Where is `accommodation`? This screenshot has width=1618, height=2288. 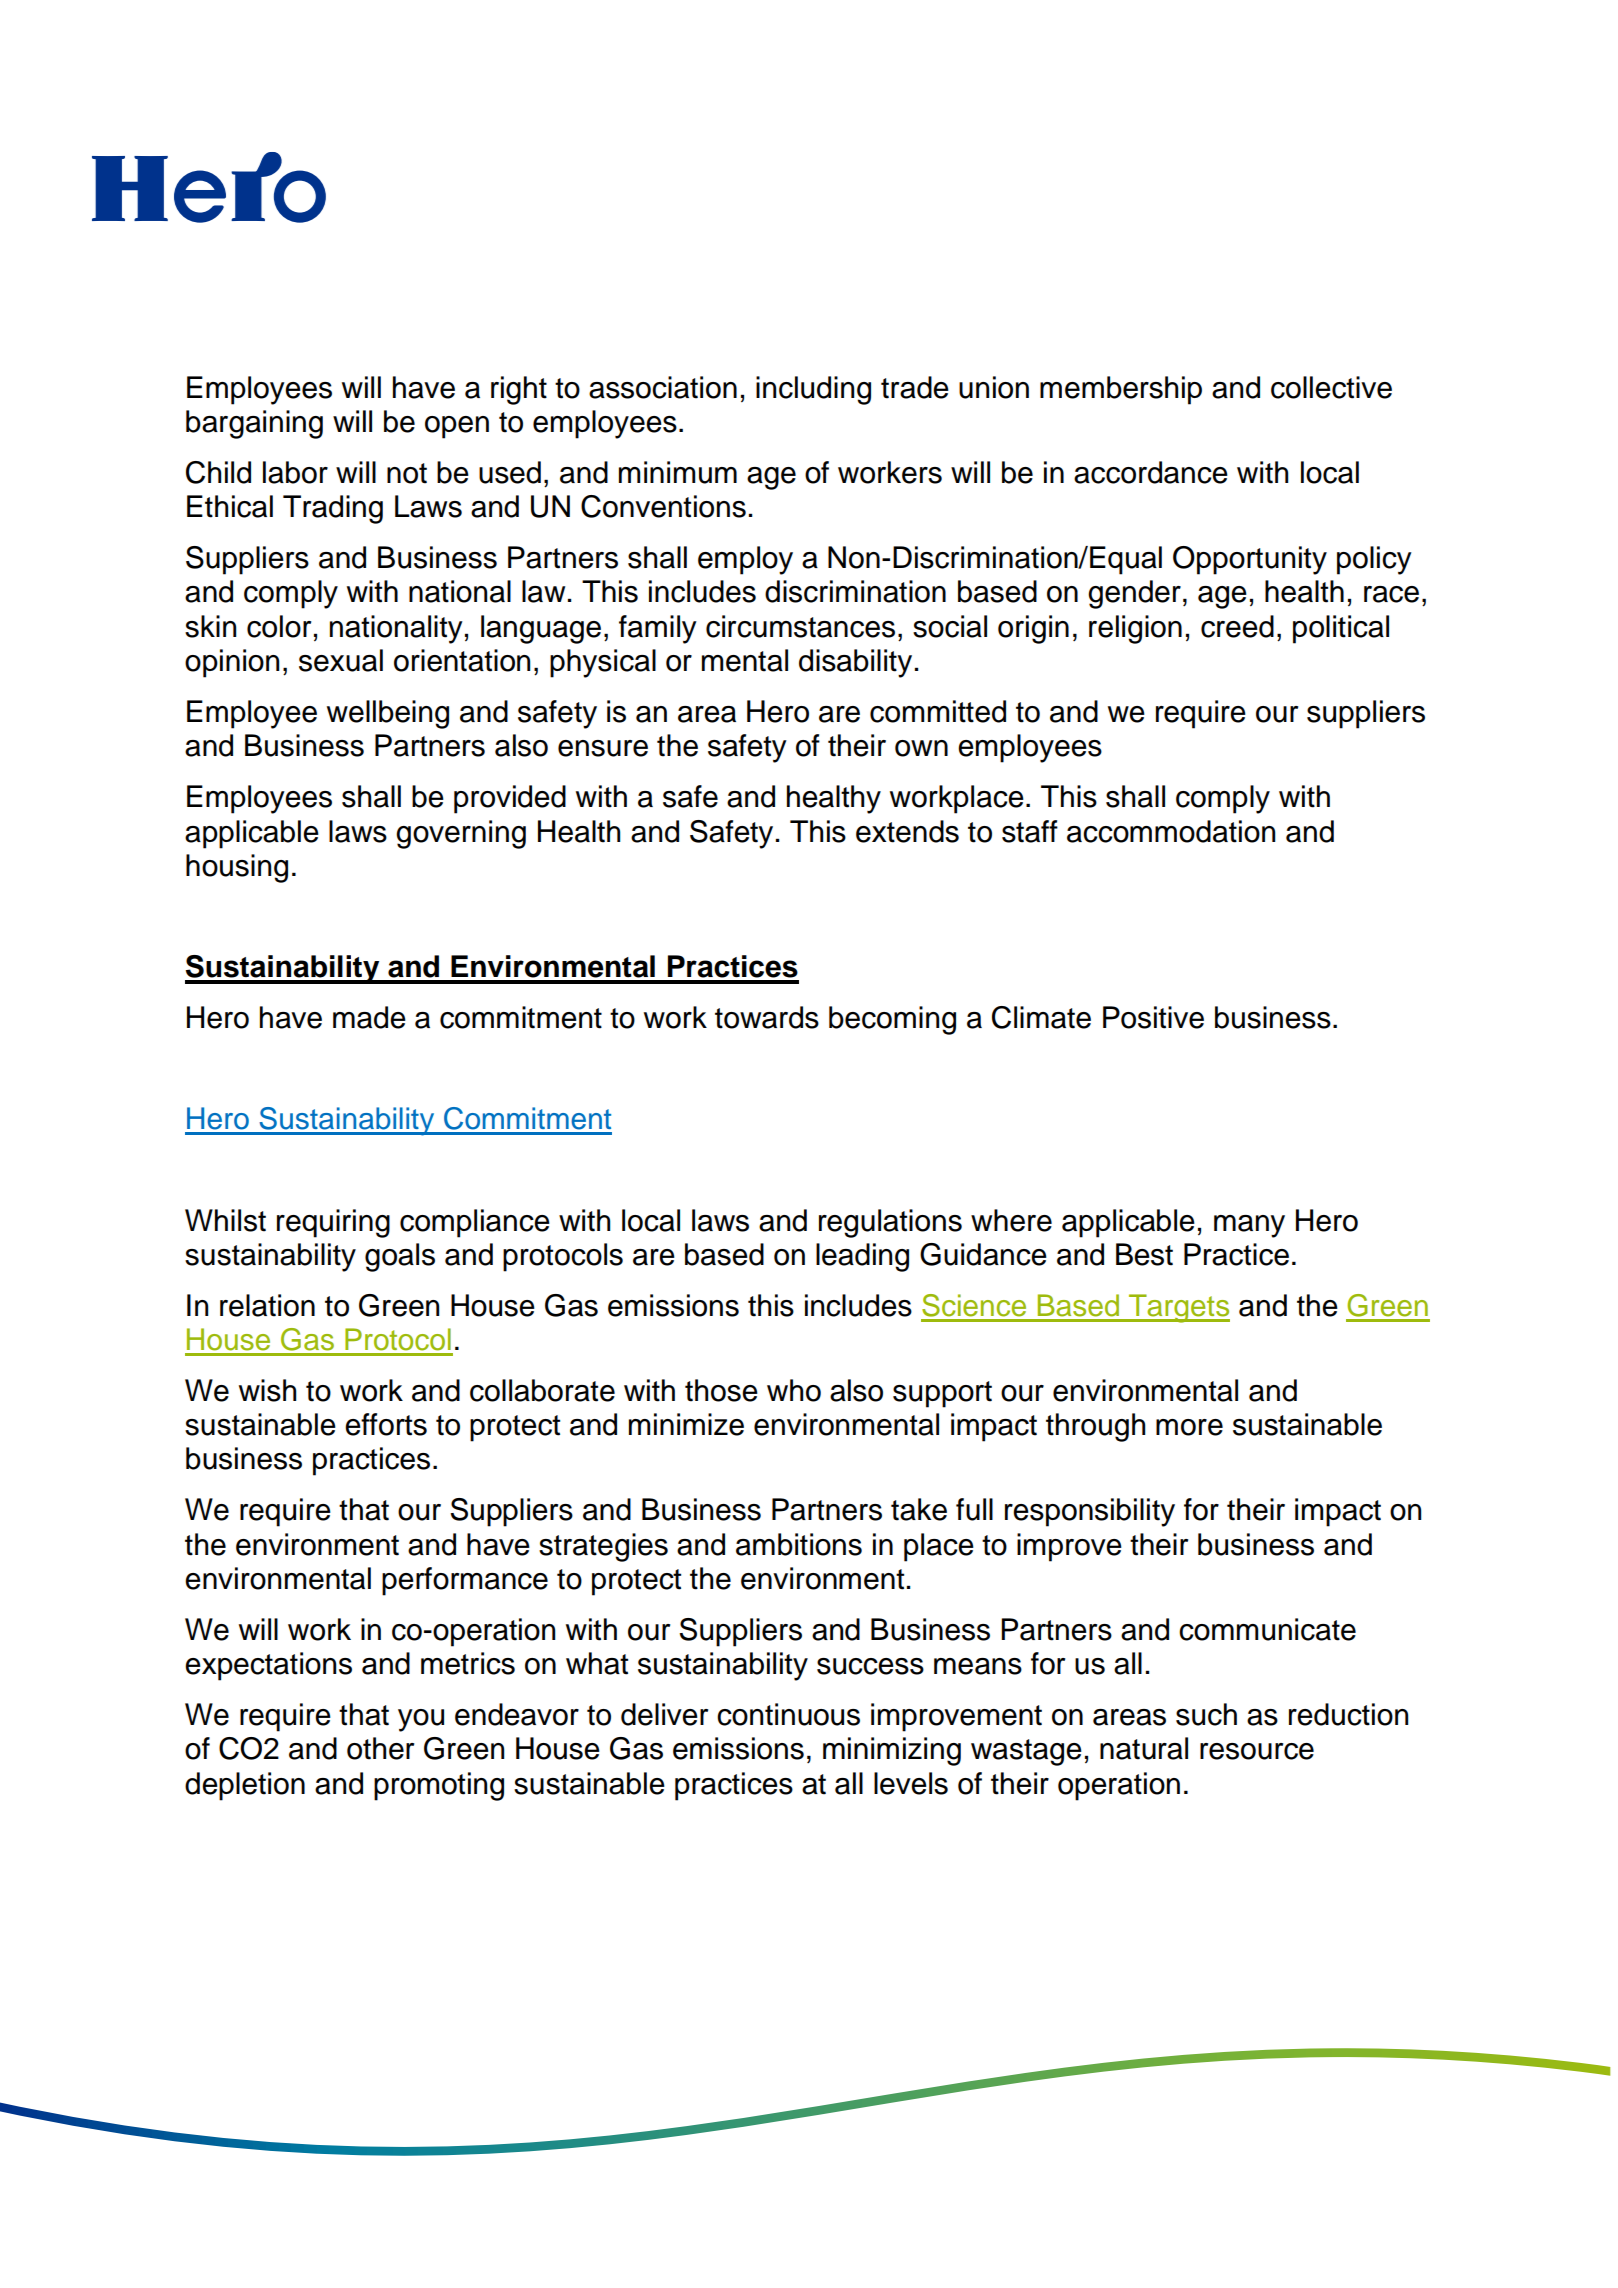 accommodation is located at coordinates (1171, 831).
